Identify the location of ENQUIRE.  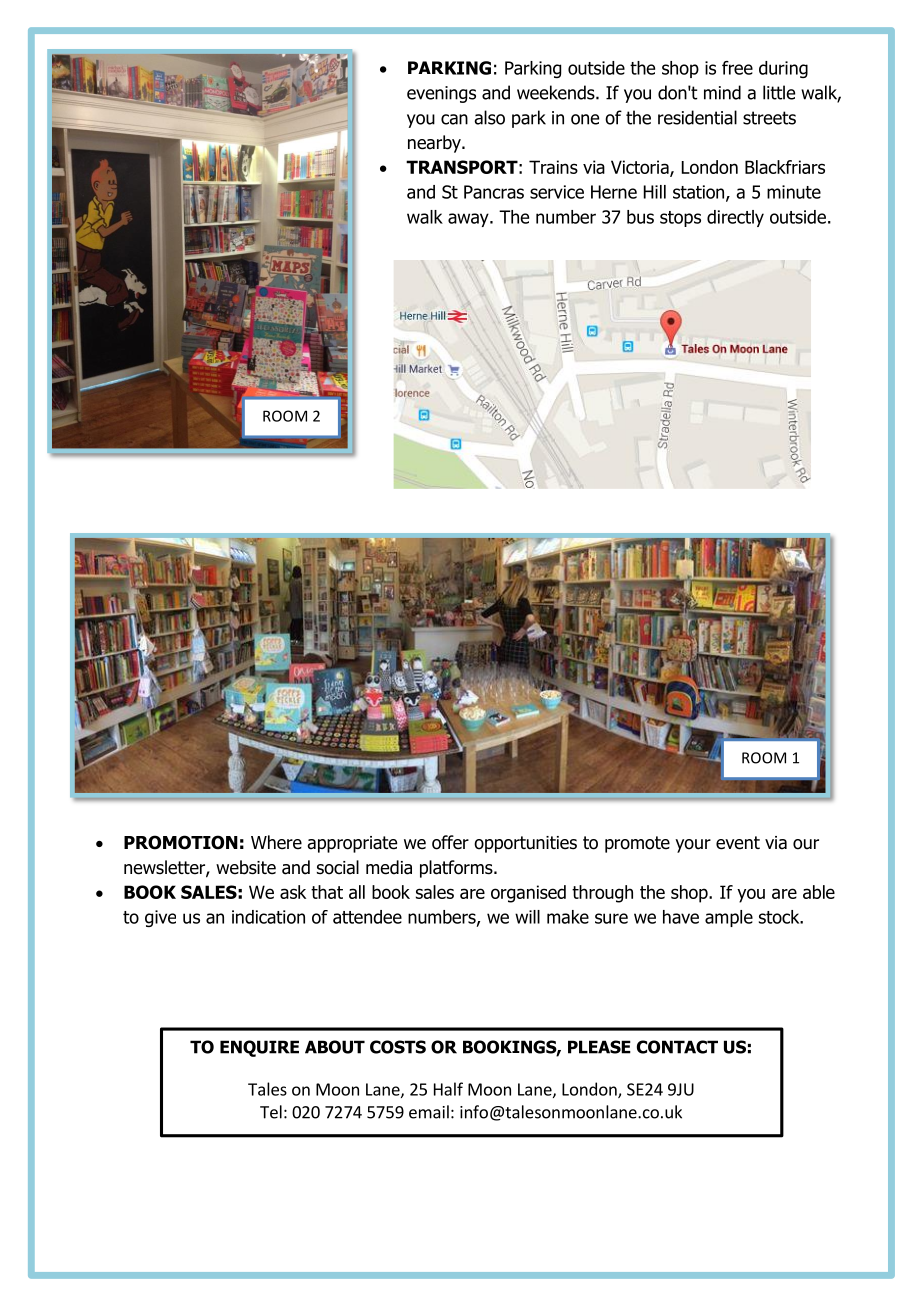
(259, 1048).
